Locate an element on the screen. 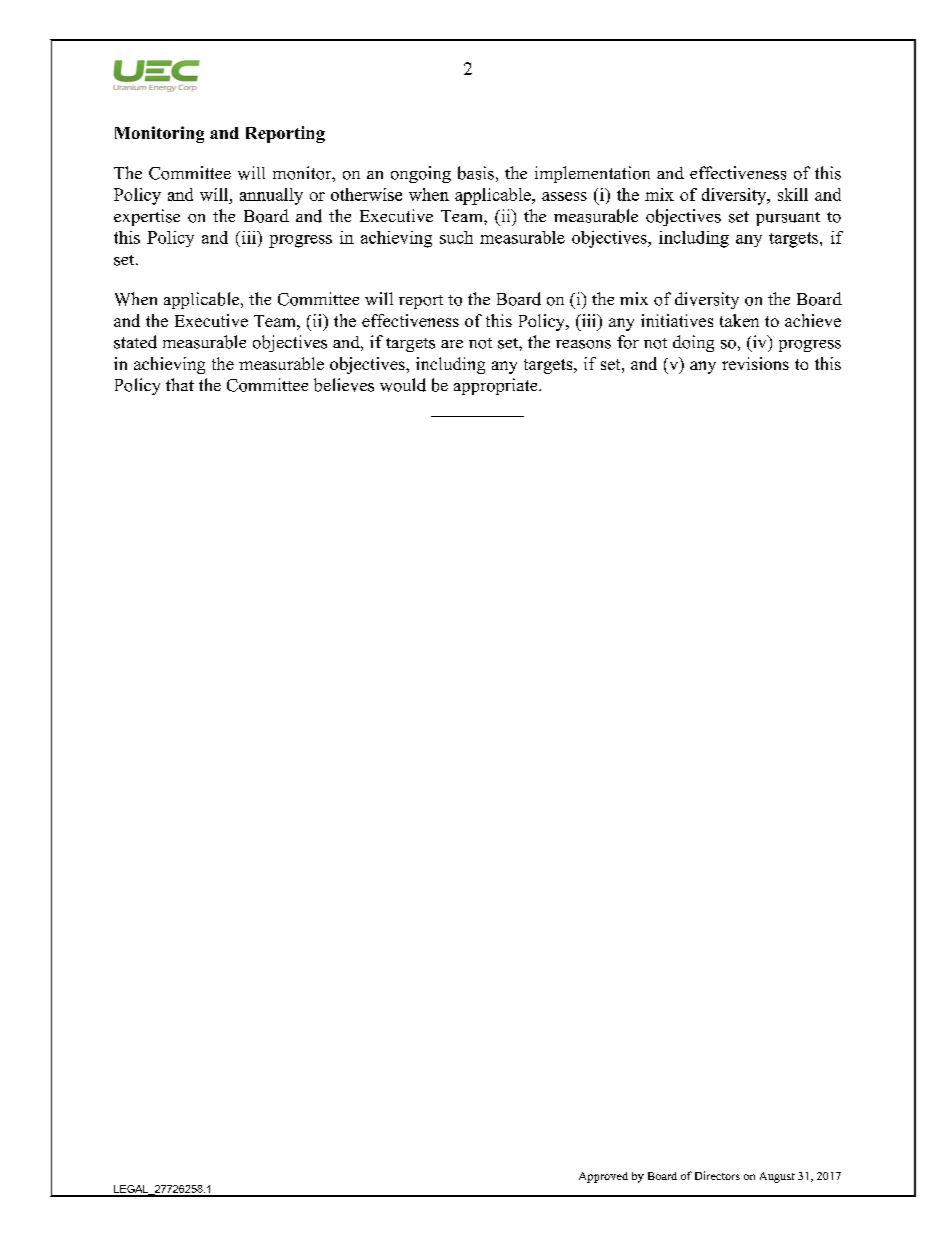 The image size is (952, 1233). would is located at coordinates (403, 385).
